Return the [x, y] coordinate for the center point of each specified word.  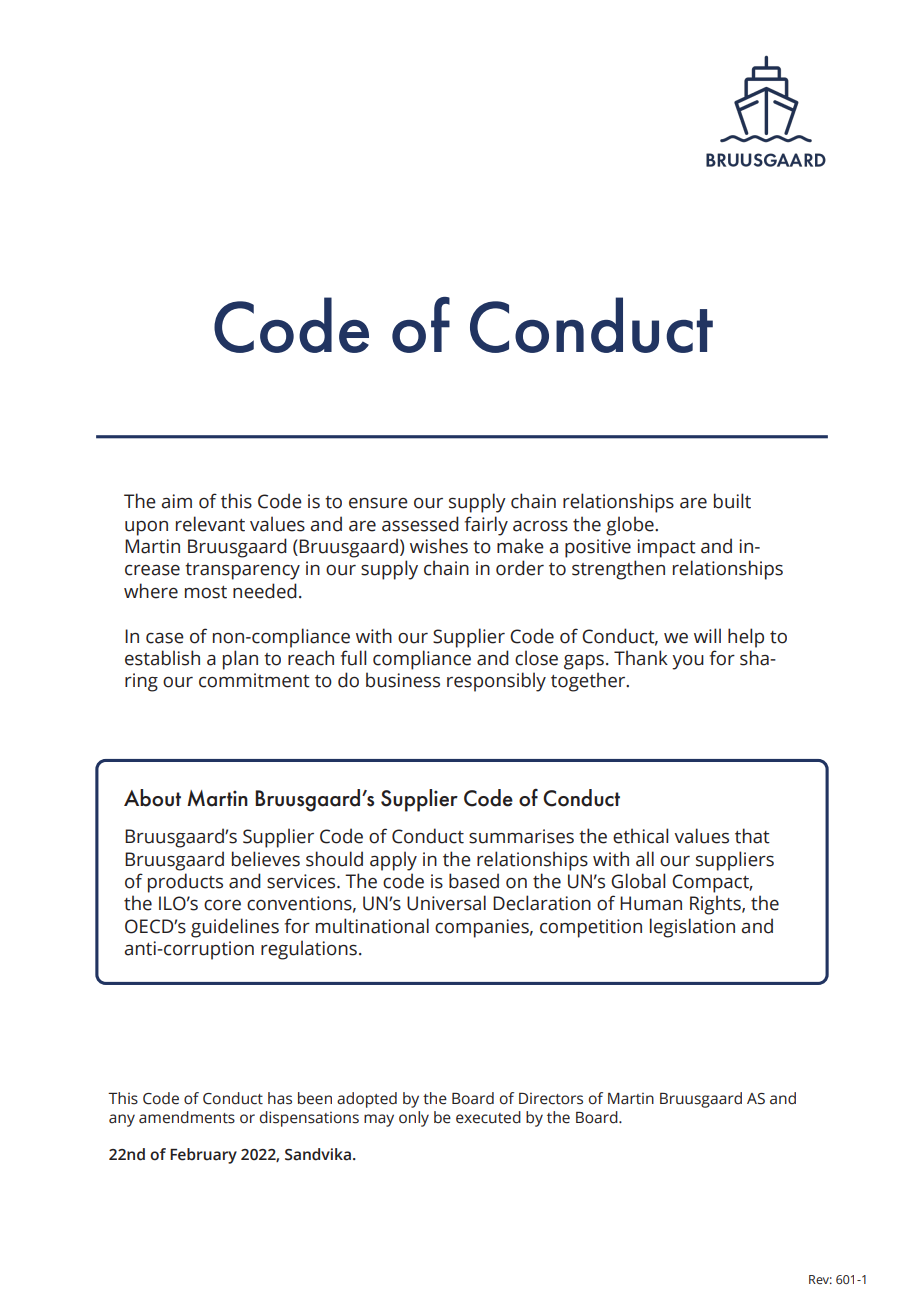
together [589, 682]
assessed [420, 524]
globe [631, 526]
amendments [187, 1117]
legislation [692, 928]
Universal [446, 903]
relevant [210, 524]
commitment [254, 680]
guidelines [235, 928]
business [403, 680]
